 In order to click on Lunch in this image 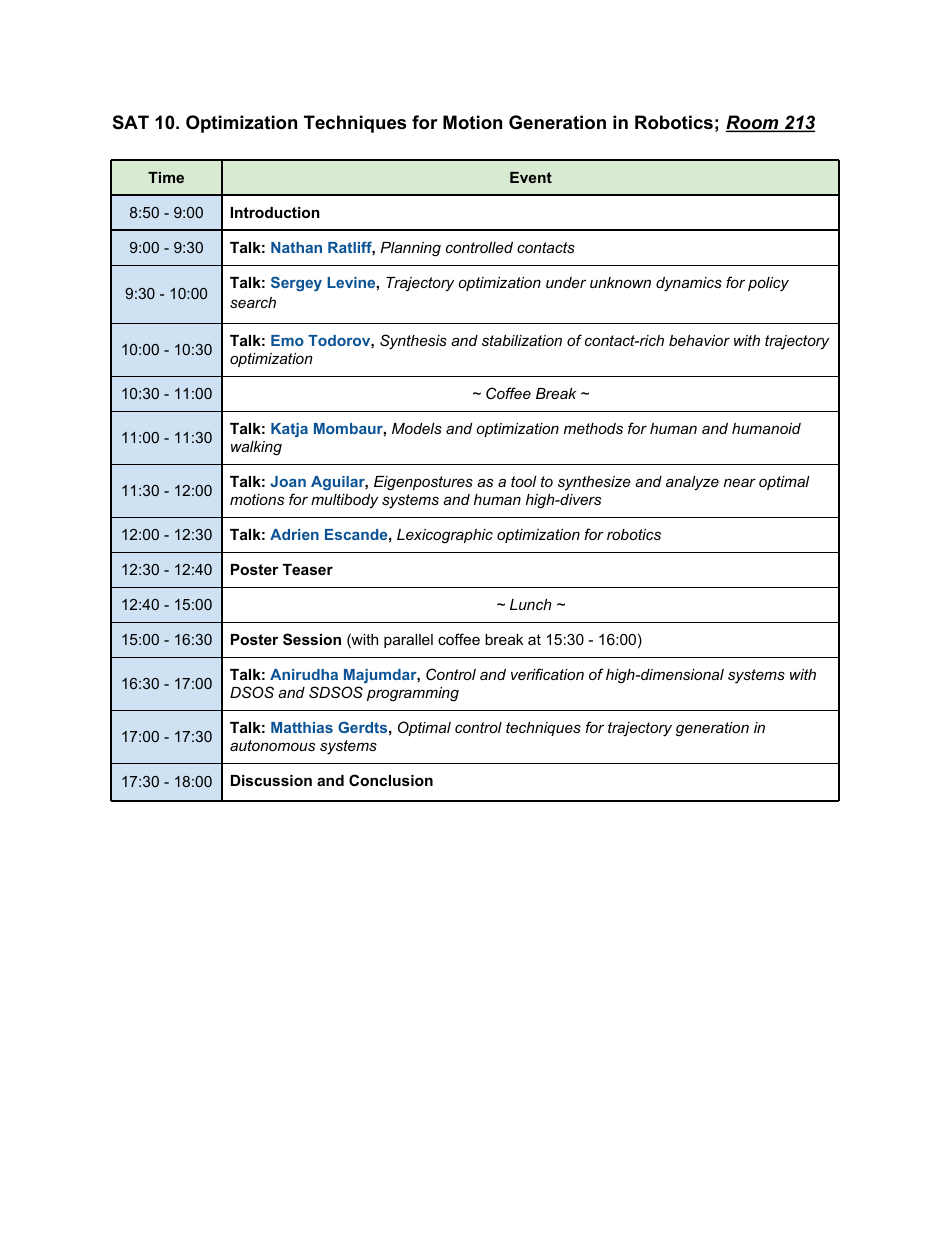, I will do `click(530, 604)`.
